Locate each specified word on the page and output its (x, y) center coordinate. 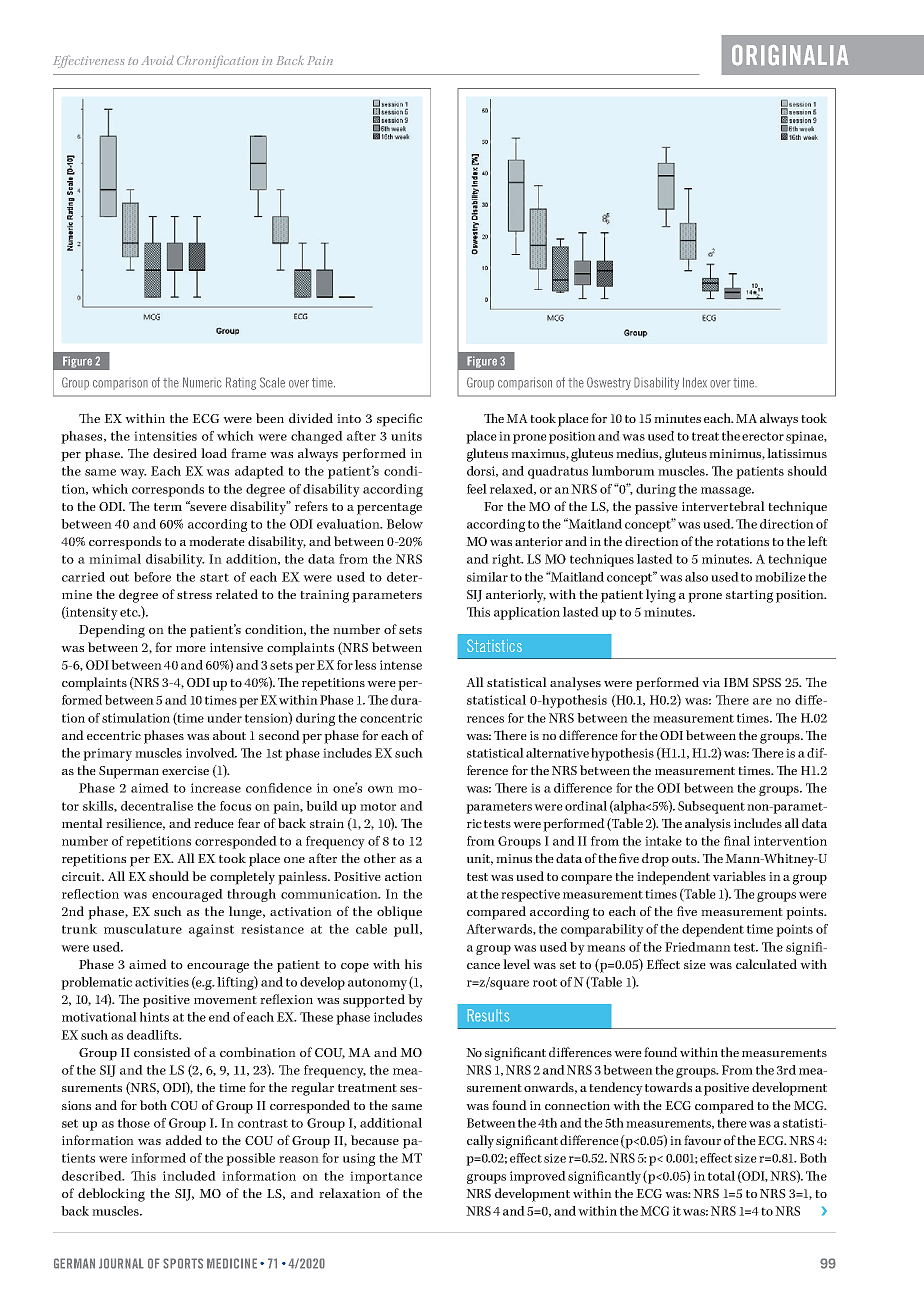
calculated (766, 964)
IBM (736, 682)
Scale (272, 382)
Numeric (202, 382)
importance (386, 1177)
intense (401, 665)
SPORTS (183, 1263)
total (721, 1176)
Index (695, 382)
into (349, 418)
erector (763, 436)
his (413, 964)
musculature (143, 929)
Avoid (158, 60)
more (191, 649)
